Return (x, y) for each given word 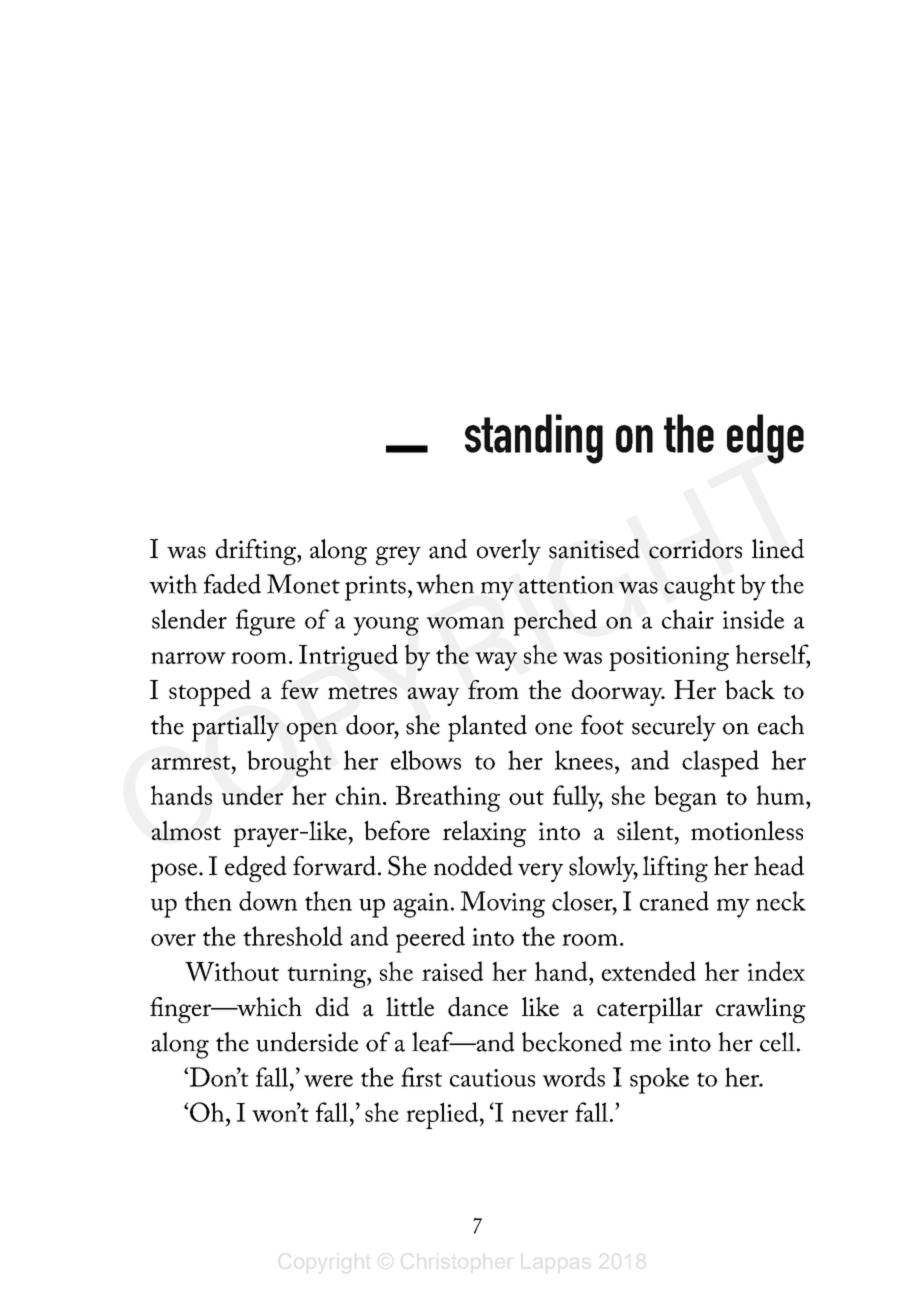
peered (430, 939)
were (328, 1081)
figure (265, 622)
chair (688, 619)
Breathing (447, 798)
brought (289, 763)
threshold (293, 936)
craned (674, 901)
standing (534, 439)
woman (465, 623)
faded (232, 584)
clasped (720, 763)
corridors (695, 549)
